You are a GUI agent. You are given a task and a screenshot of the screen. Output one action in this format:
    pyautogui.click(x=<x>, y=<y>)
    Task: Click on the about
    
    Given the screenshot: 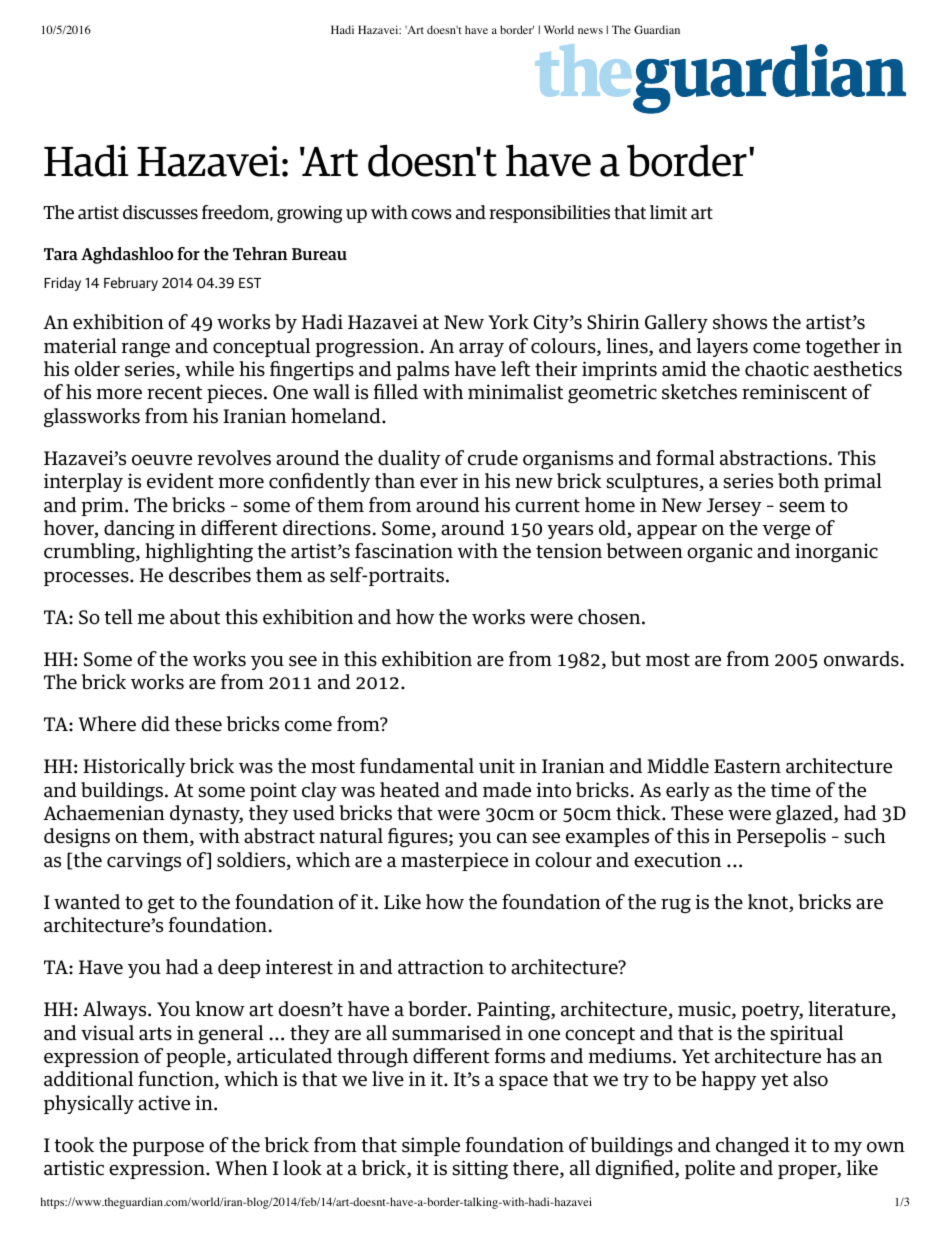 What is the action you would take?
    pyautogui.click(x=195, y=617)
